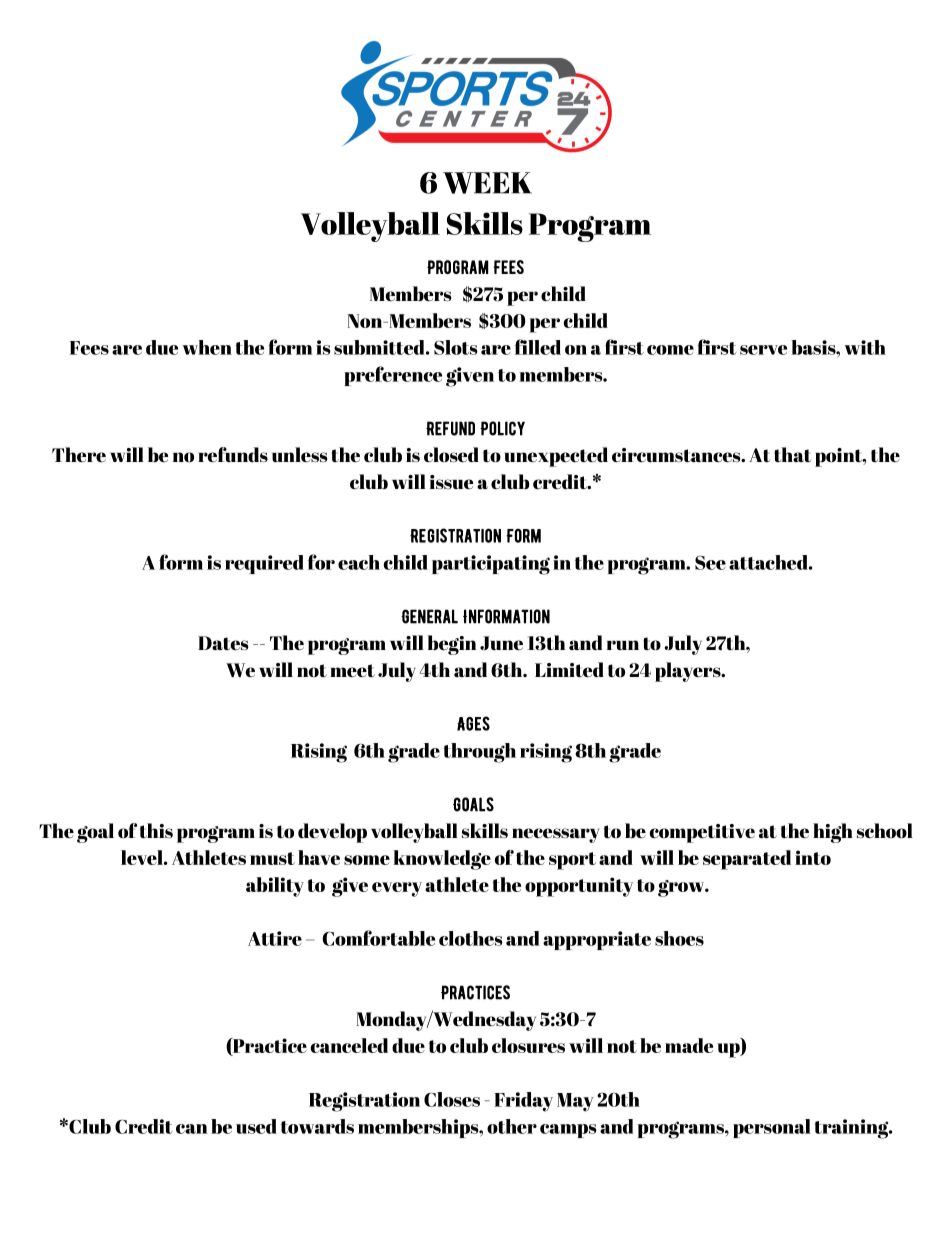  Describe the element at coordinates (502, 428) in the screenshot. I see `Policy` at that location.
